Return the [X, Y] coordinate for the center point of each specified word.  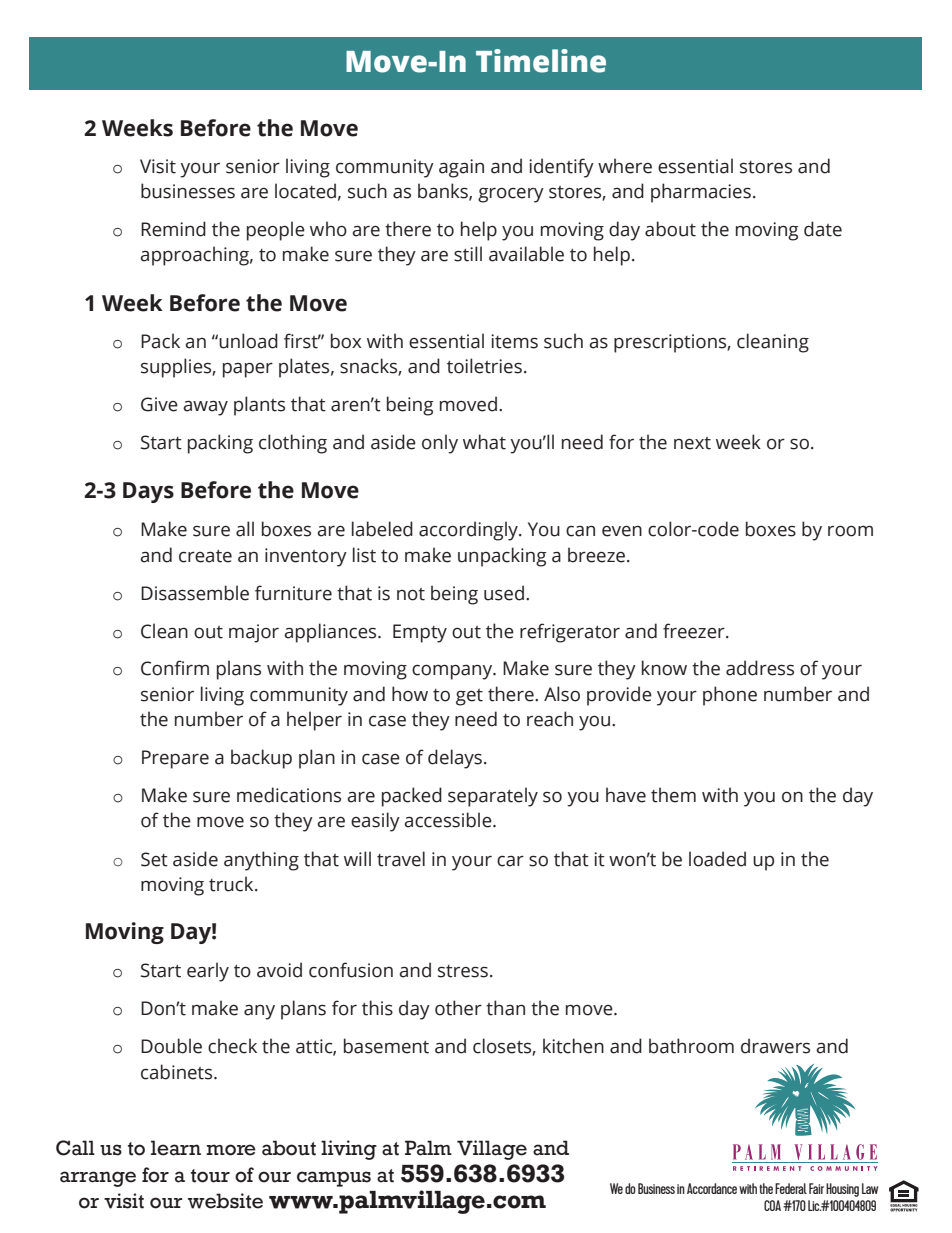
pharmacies [701, 193]
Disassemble [195, 593]
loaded [717, 859]
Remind [173, 229]
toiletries [484, 366]
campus [334, 1179]
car [510, 861]
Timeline [541, 61]
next [692, 443]
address [760, 668]
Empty [420, 633]
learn [176, 1148]
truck [232, 884]
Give [159, 404]
